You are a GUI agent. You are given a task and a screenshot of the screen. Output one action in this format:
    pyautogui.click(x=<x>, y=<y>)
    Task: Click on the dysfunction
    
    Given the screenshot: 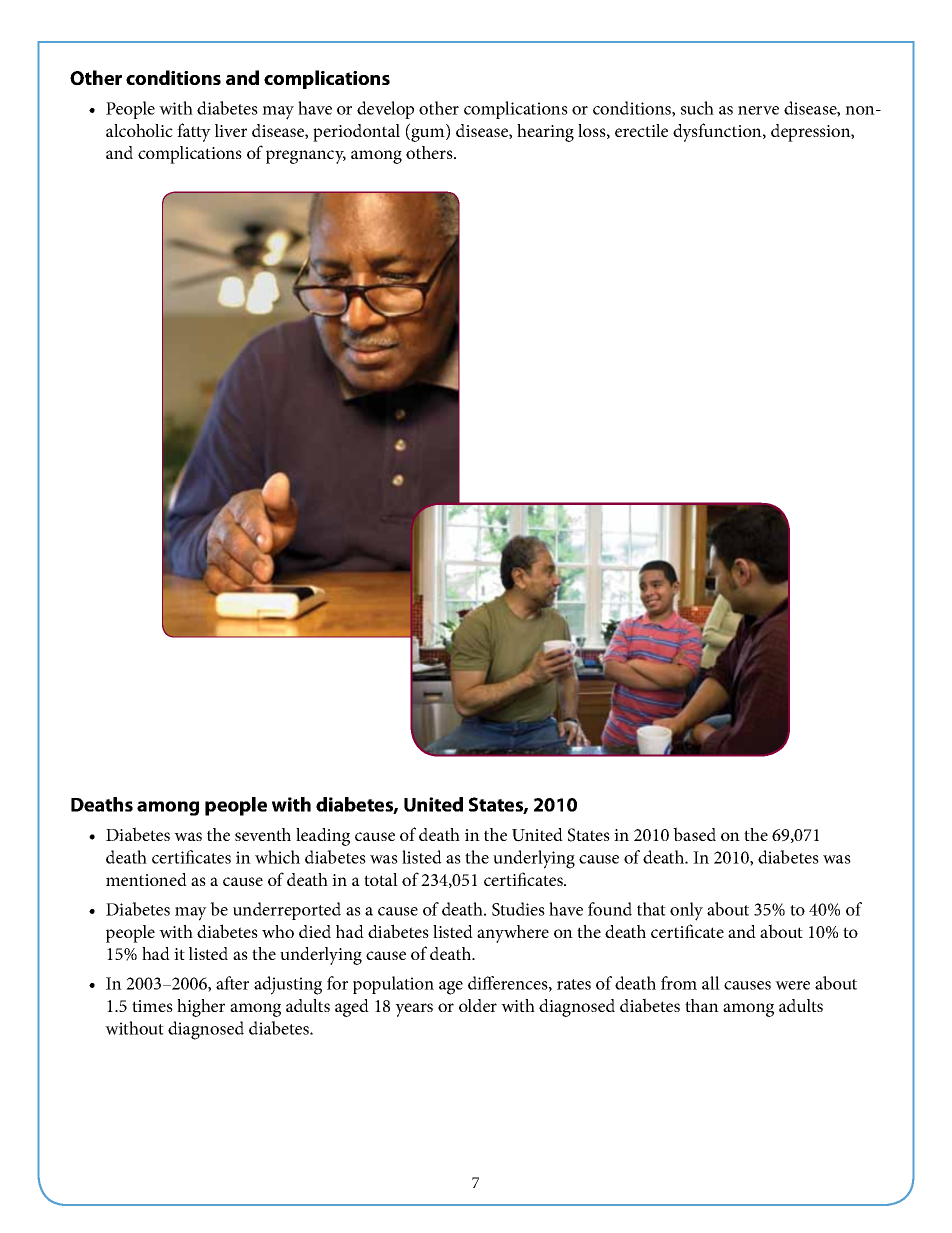 What is the action you would take?
    pyautogui.click(x=718, y=132)
